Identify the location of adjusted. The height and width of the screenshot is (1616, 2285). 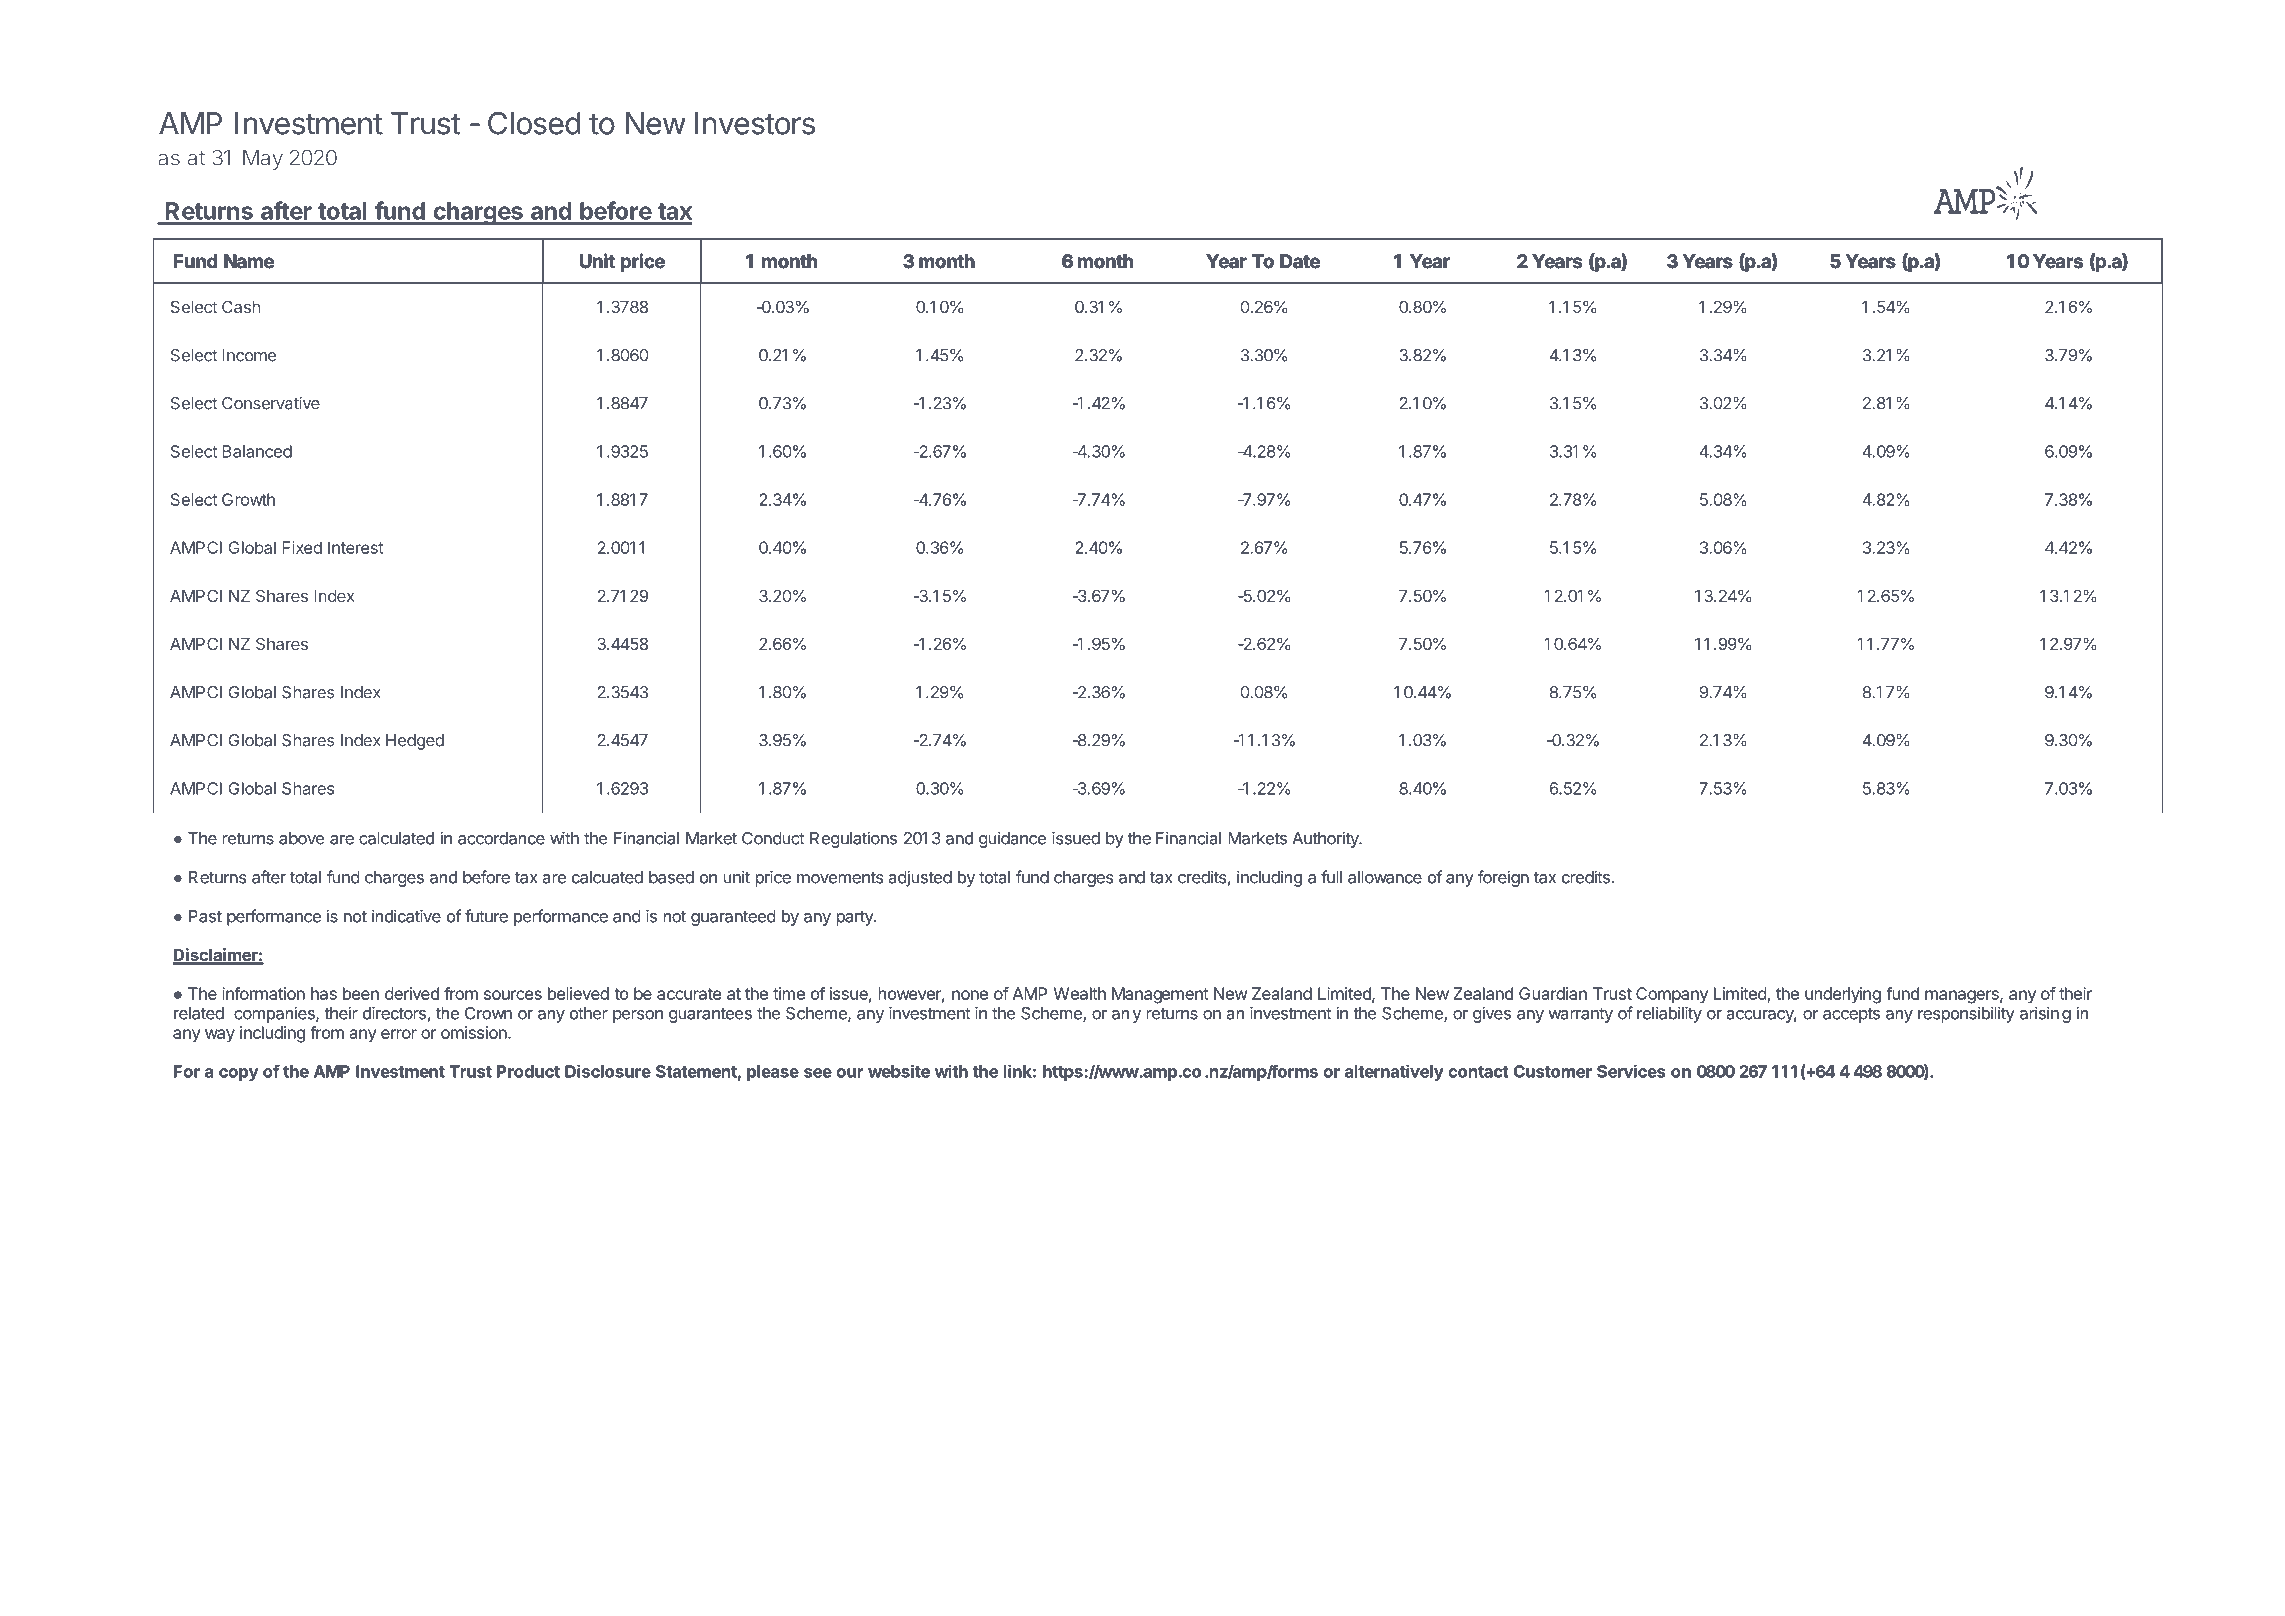
(920, 878).
